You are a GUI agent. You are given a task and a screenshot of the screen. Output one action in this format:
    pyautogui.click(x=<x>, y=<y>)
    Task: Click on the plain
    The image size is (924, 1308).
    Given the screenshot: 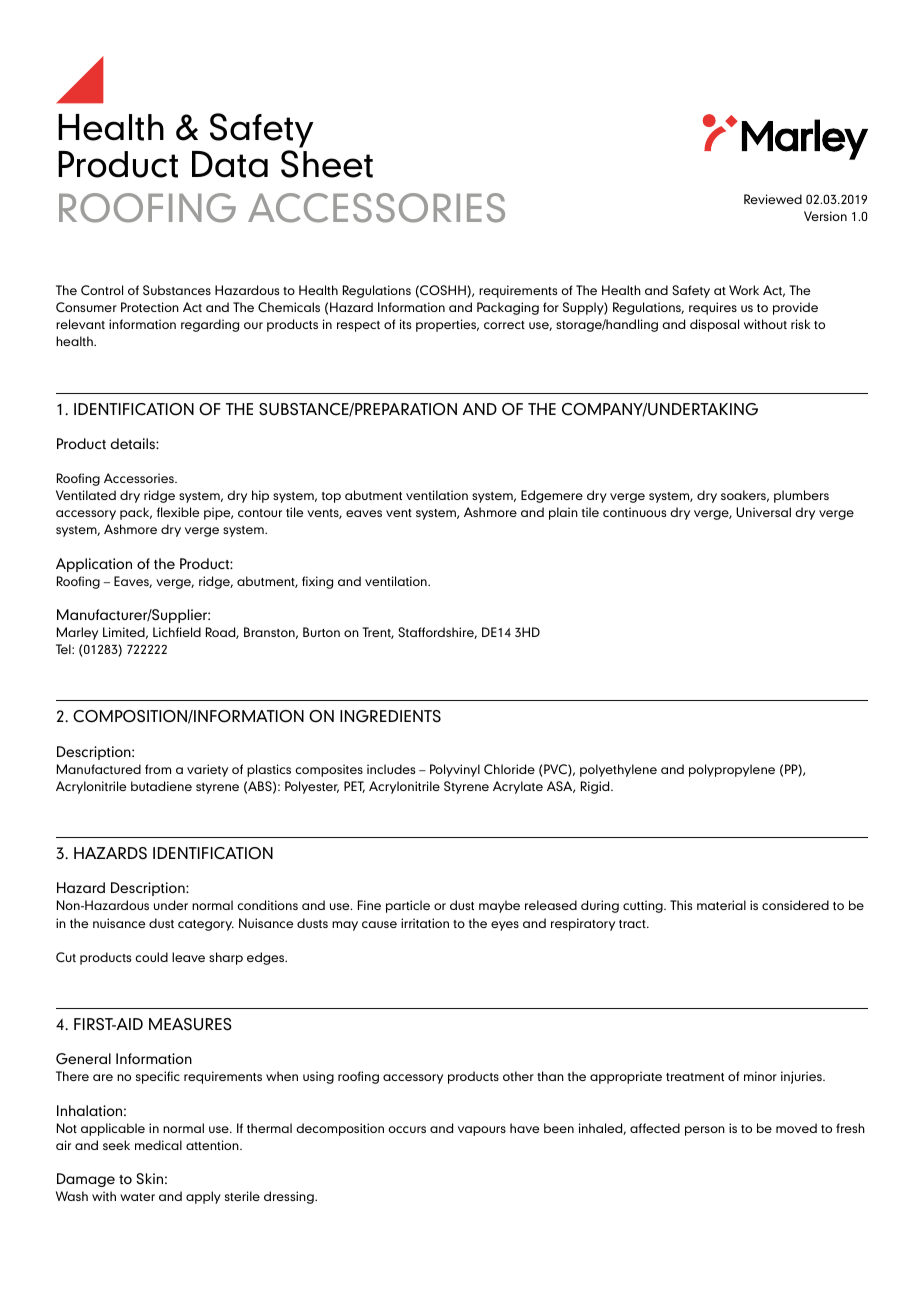 What is the action you would take?
    pyautogui.click(x=563, y=513)
